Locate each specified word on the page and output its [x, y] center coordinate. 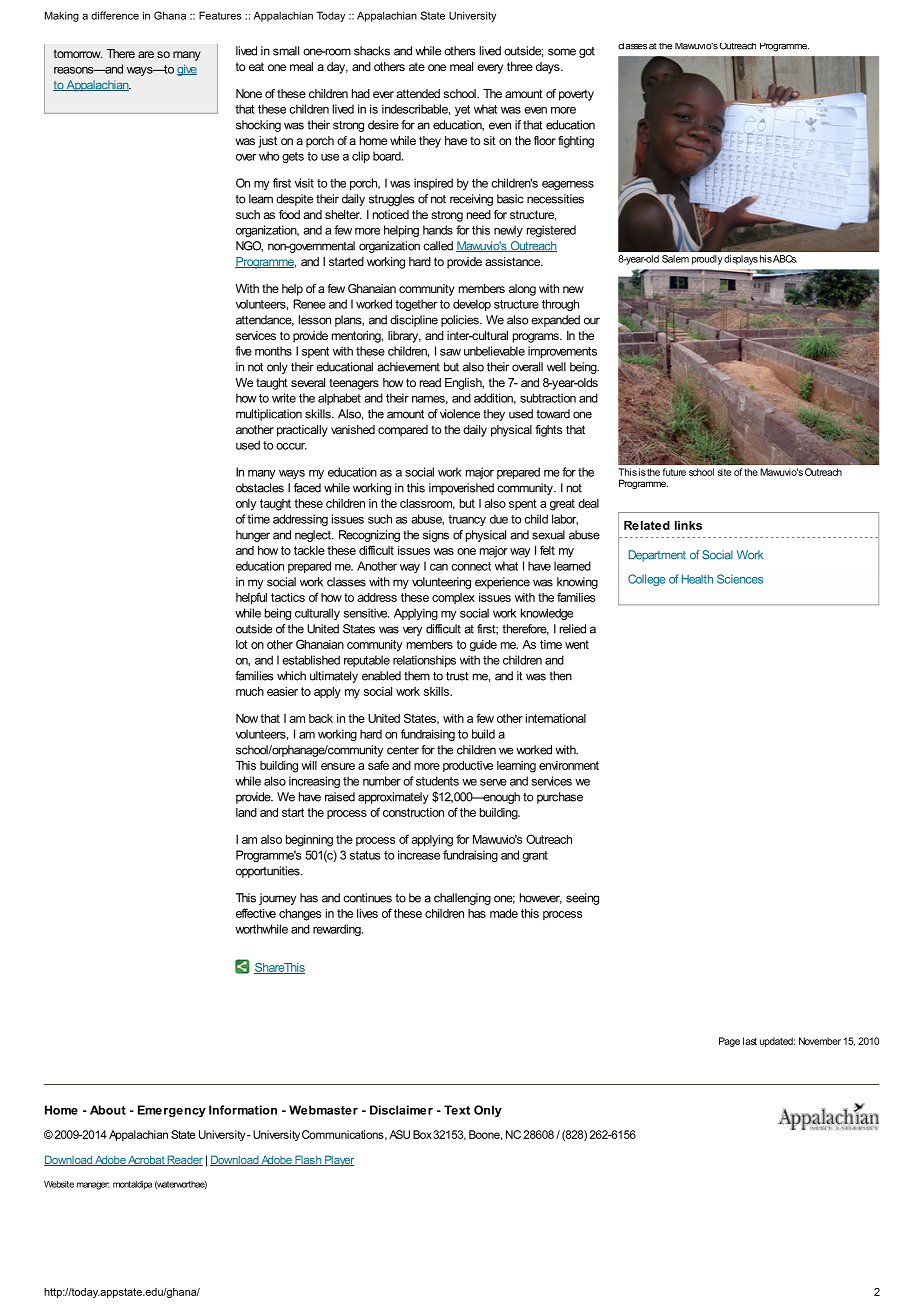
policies [461, 321]
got [587, 52]
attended [418, 93]
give [187, 70]
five [243, 351]
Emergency [172, 1111]
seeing [582, 899]
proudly [708, 260]
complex [453, 598]
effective [256, 913]
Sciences [740, 579]
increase [419, 855]
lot [242, 644]
